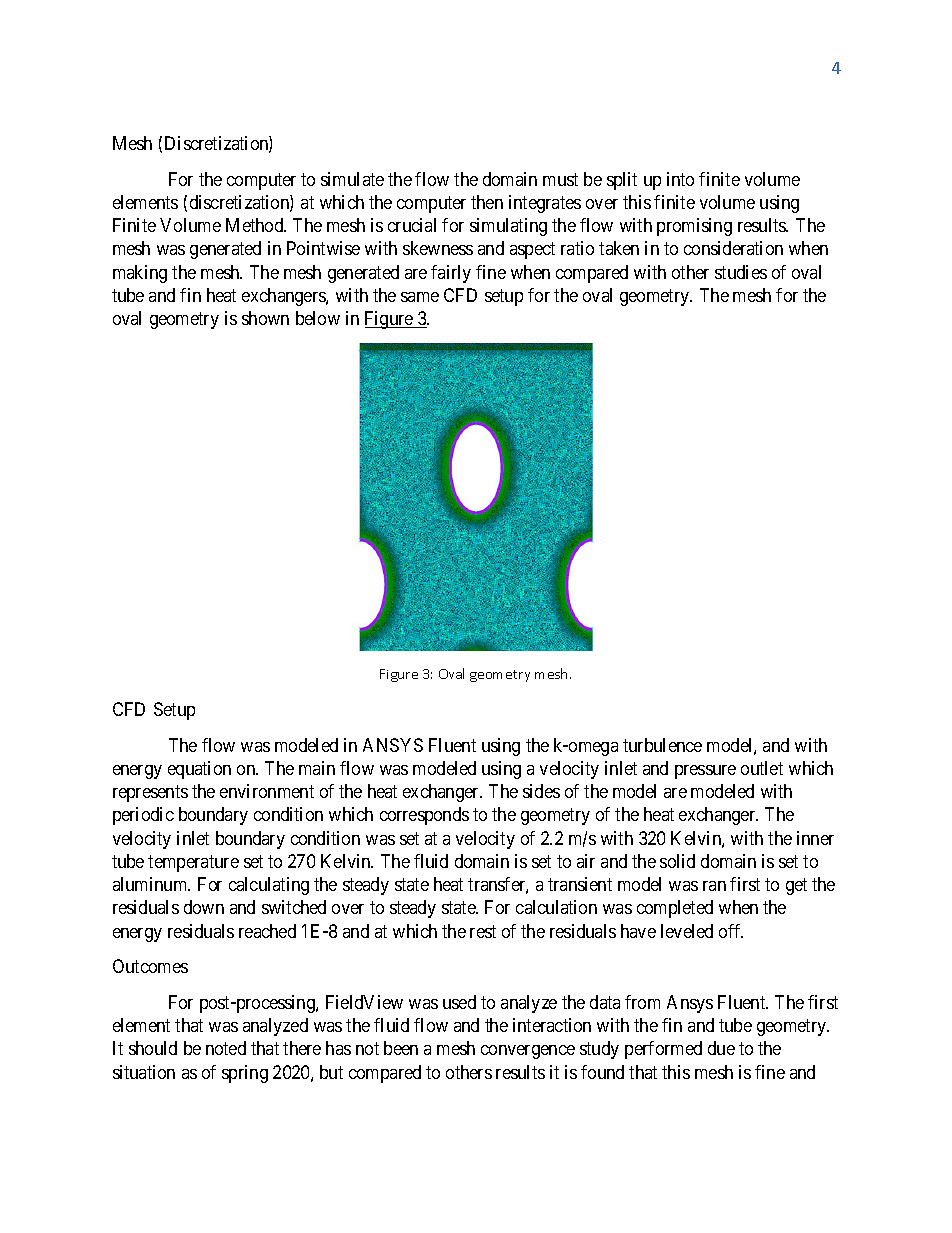 This screenshot has width=952, height=1233. What do you see at coordinates (420, 297) in the screenshot?
I see `same` at bounding box center [420, 297].
